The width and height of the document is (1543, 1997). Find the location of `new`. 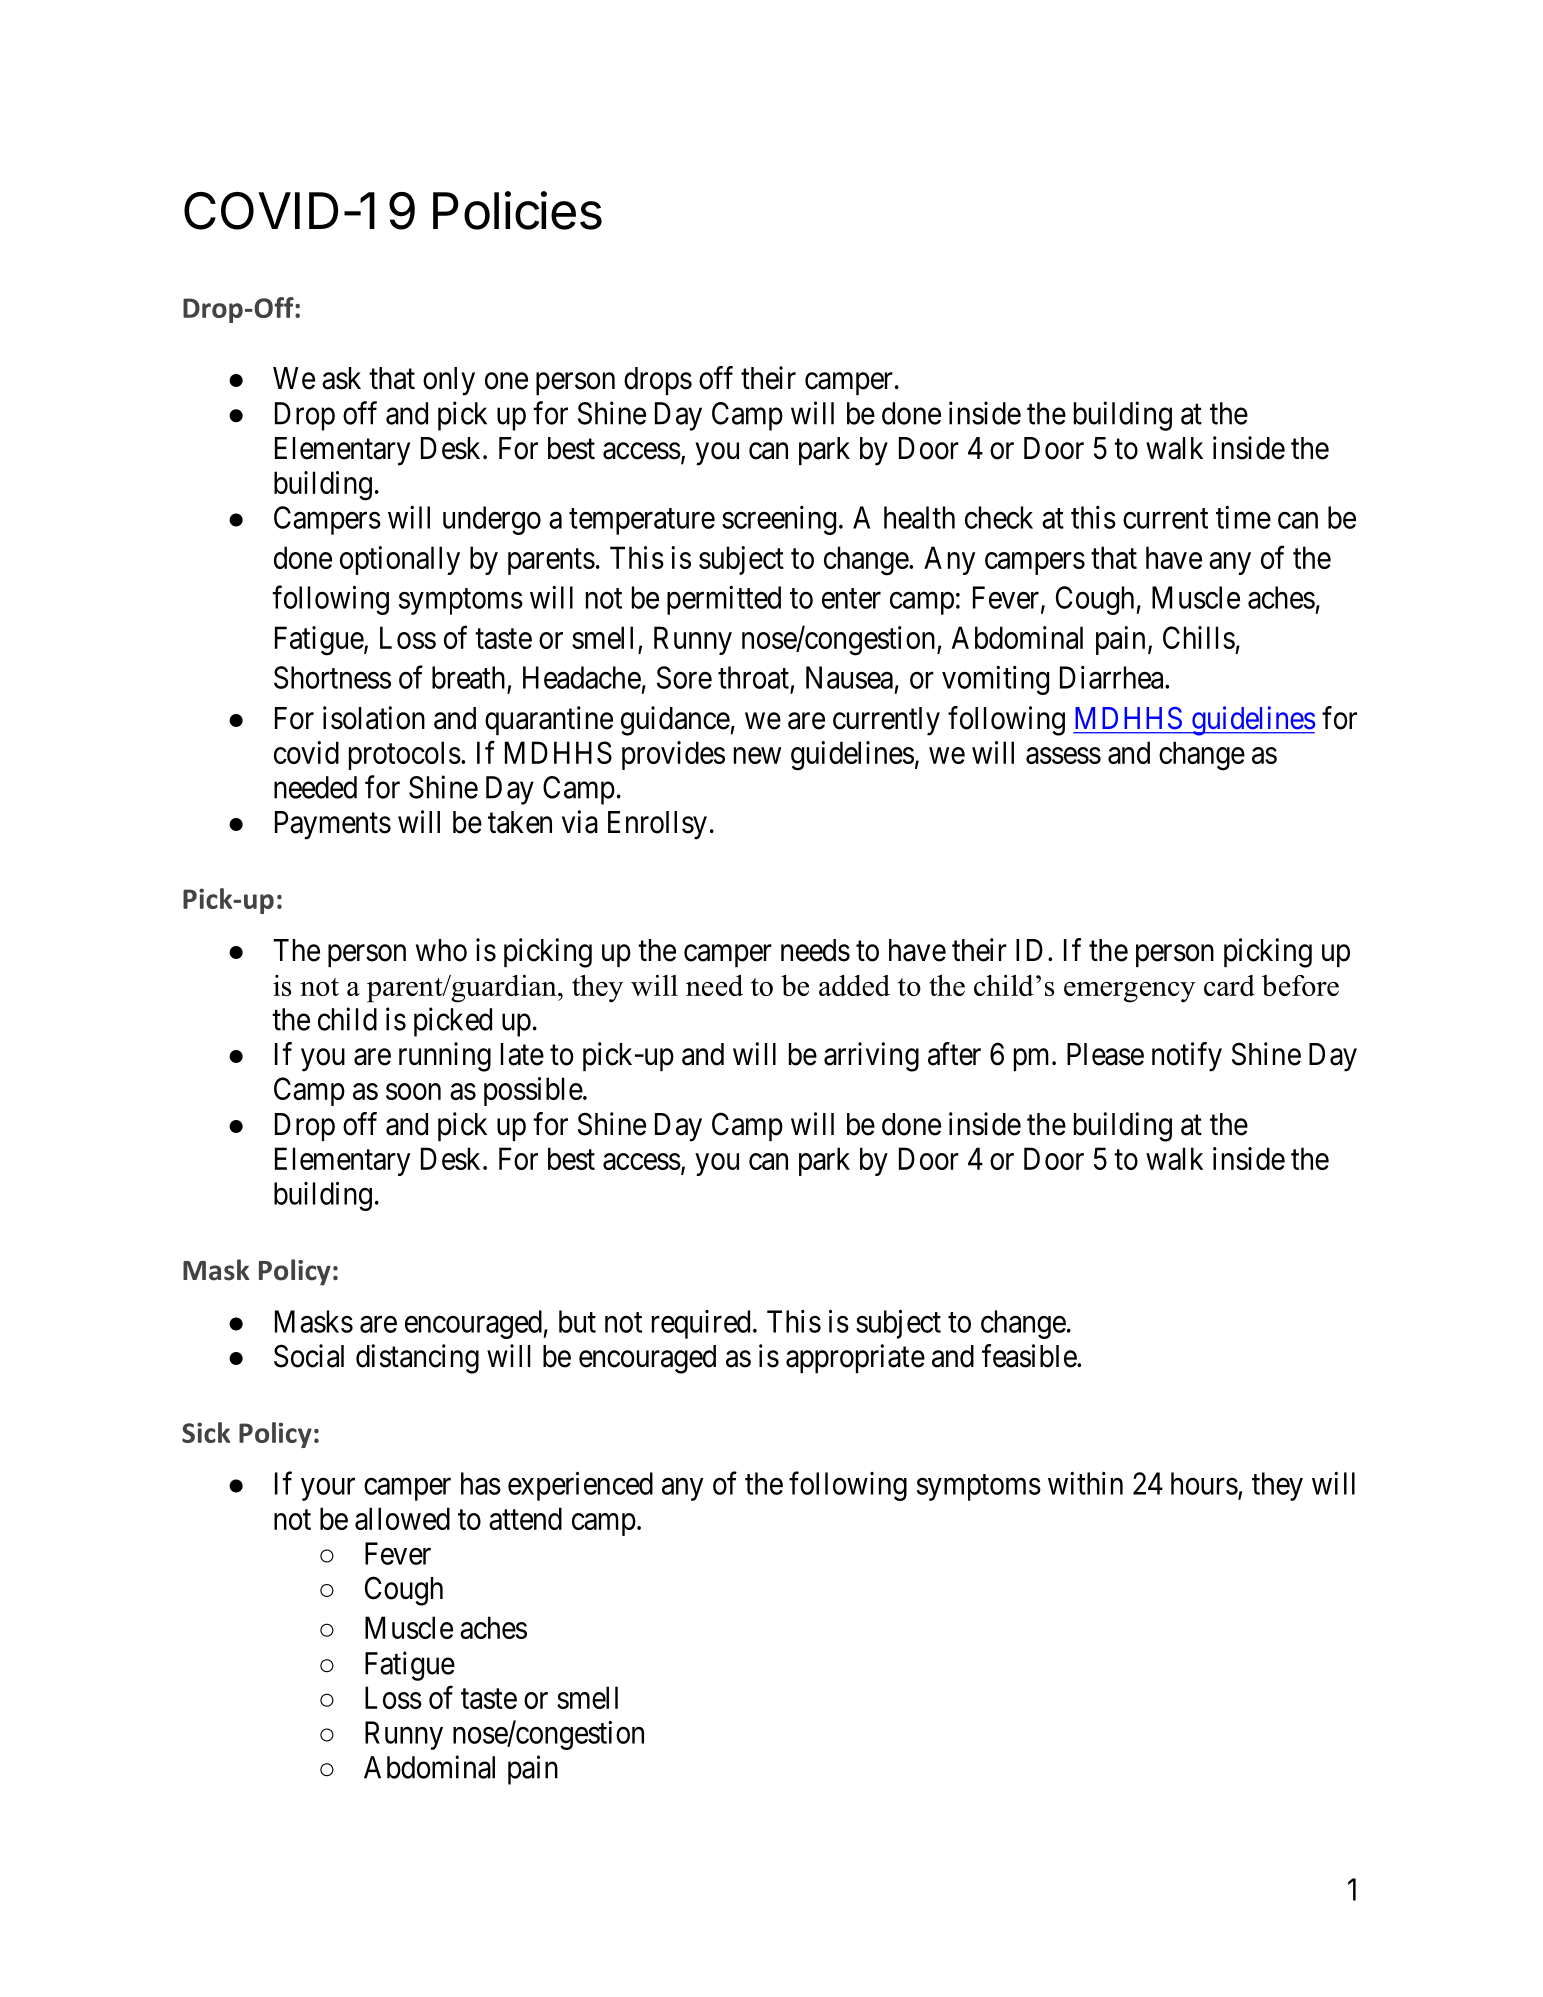

new is located at coordinates (757, 755).
